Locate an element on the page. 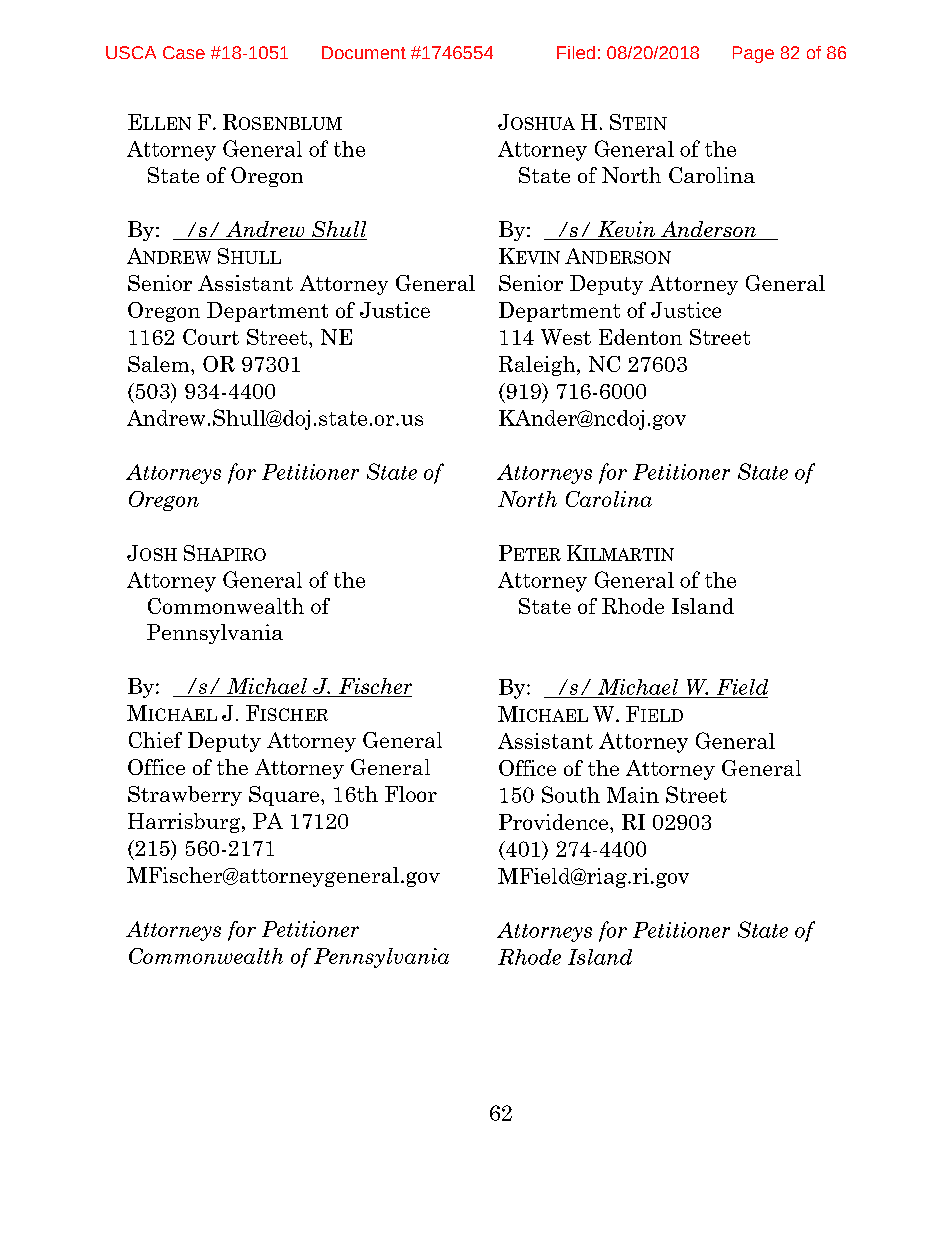  Chief is located at coordinates (155, 740).
